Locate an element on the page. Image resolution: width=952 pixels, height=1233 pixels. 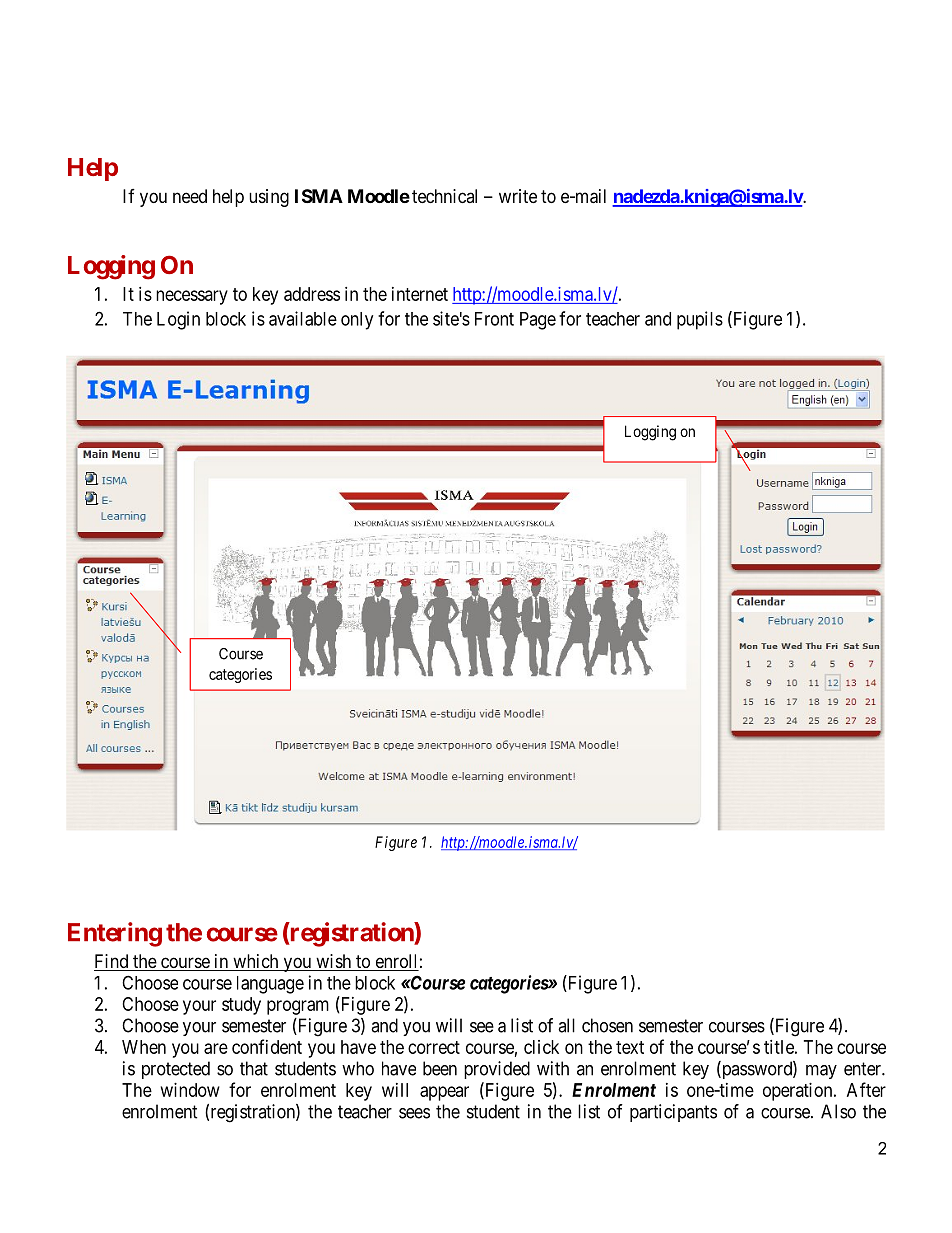
Front is located at coordinates (494, 319).
